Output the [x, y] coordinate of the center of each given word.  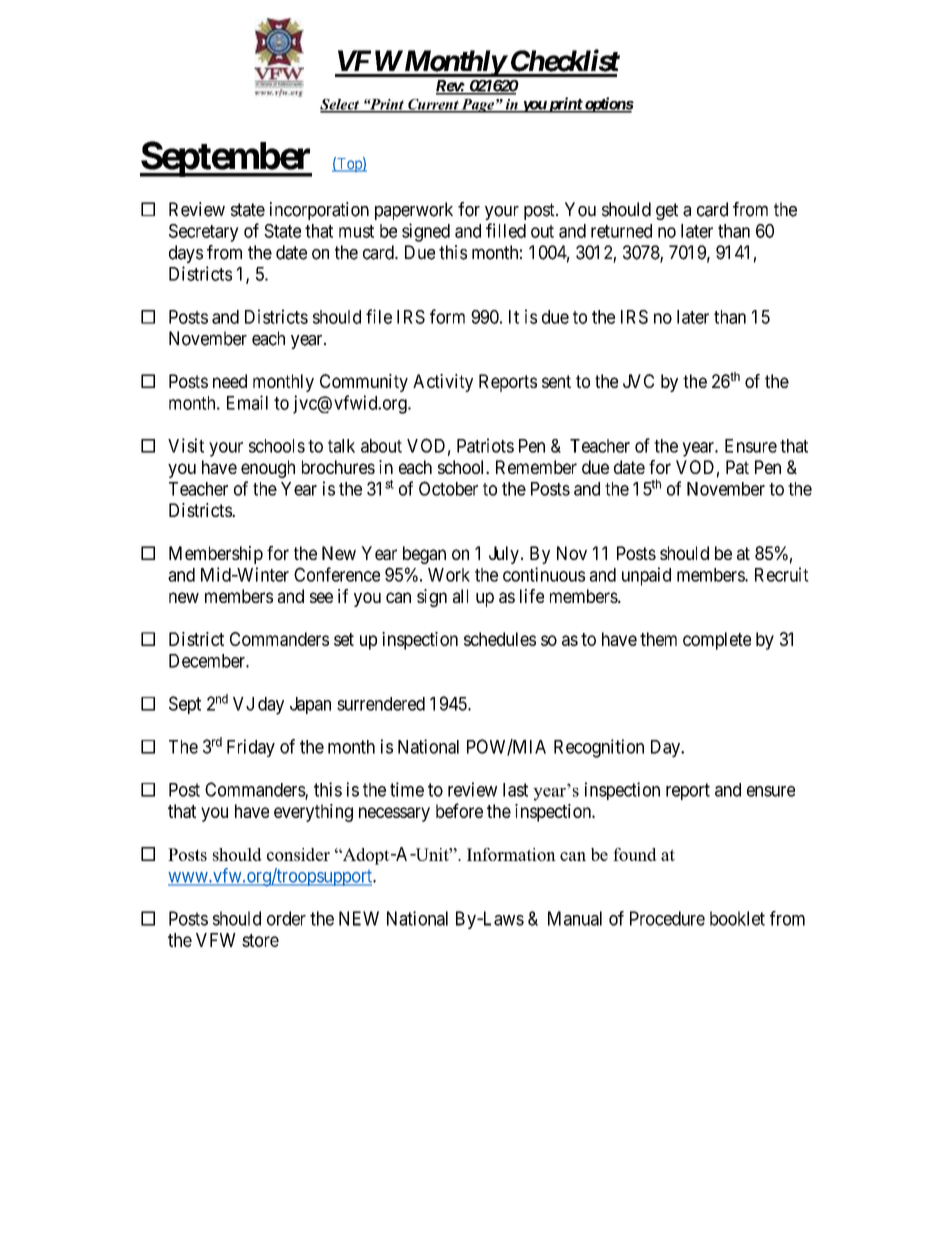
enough [268, 469]
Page [478, 106]
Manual [575, 918]
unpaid [646, 576]
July [504, 555]
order [286, 918]
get [667, 211]
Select [340, 105]
